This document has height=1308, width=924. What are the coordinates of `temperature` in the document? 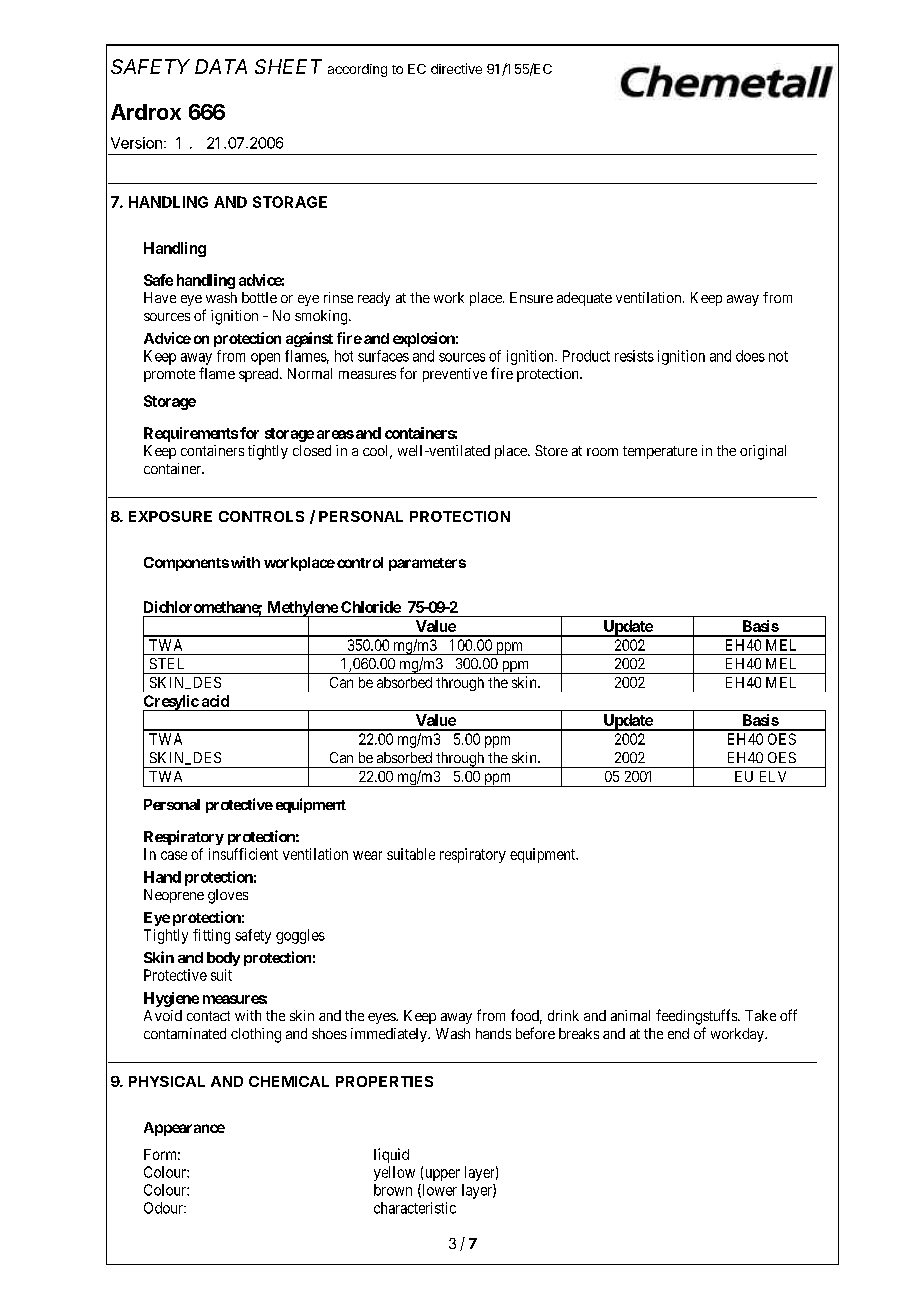 It's located at (660, 452).
